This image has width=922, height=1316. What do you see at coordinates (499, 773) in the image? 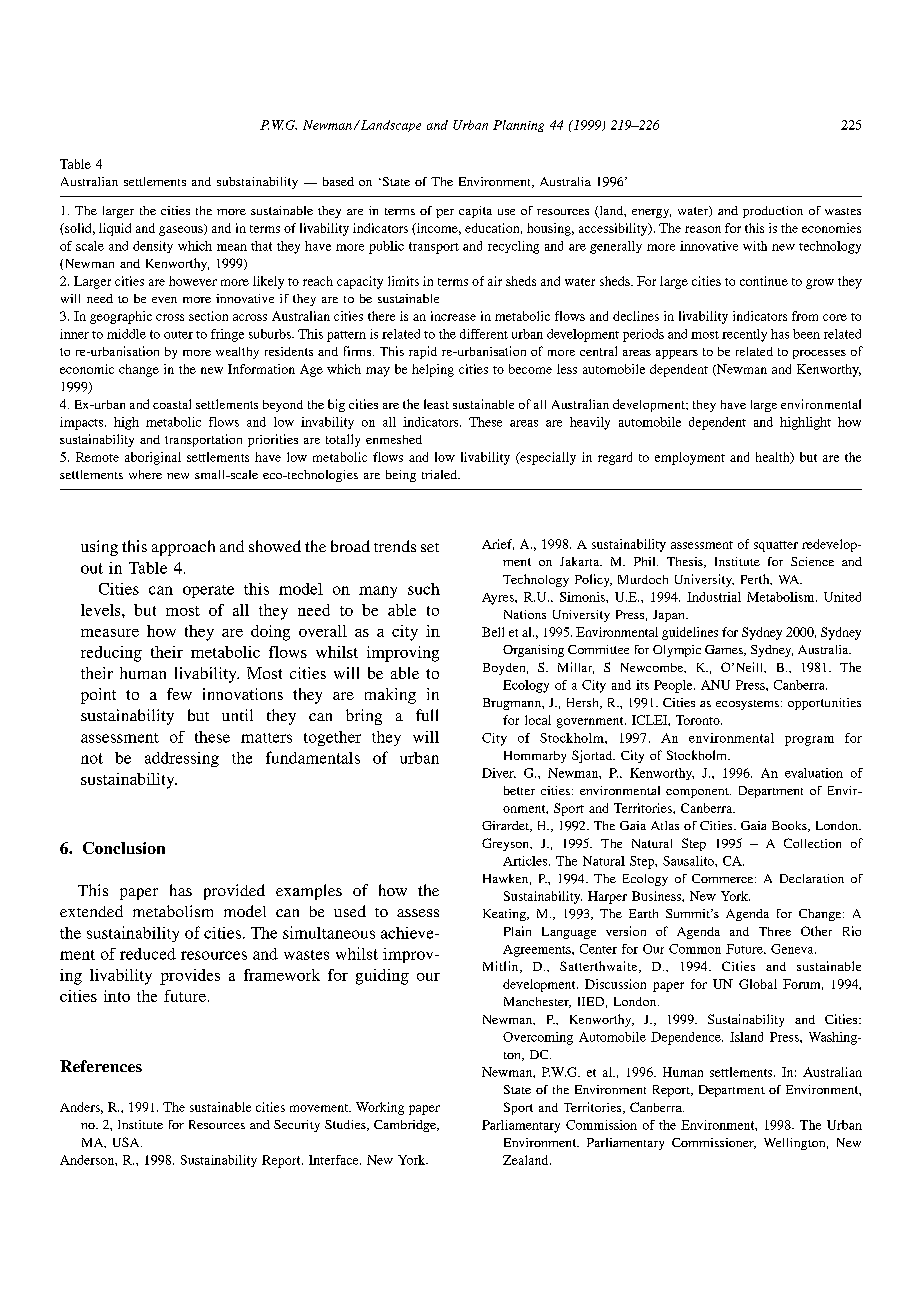
I see `Diver` at bounding box center [499, 773].
